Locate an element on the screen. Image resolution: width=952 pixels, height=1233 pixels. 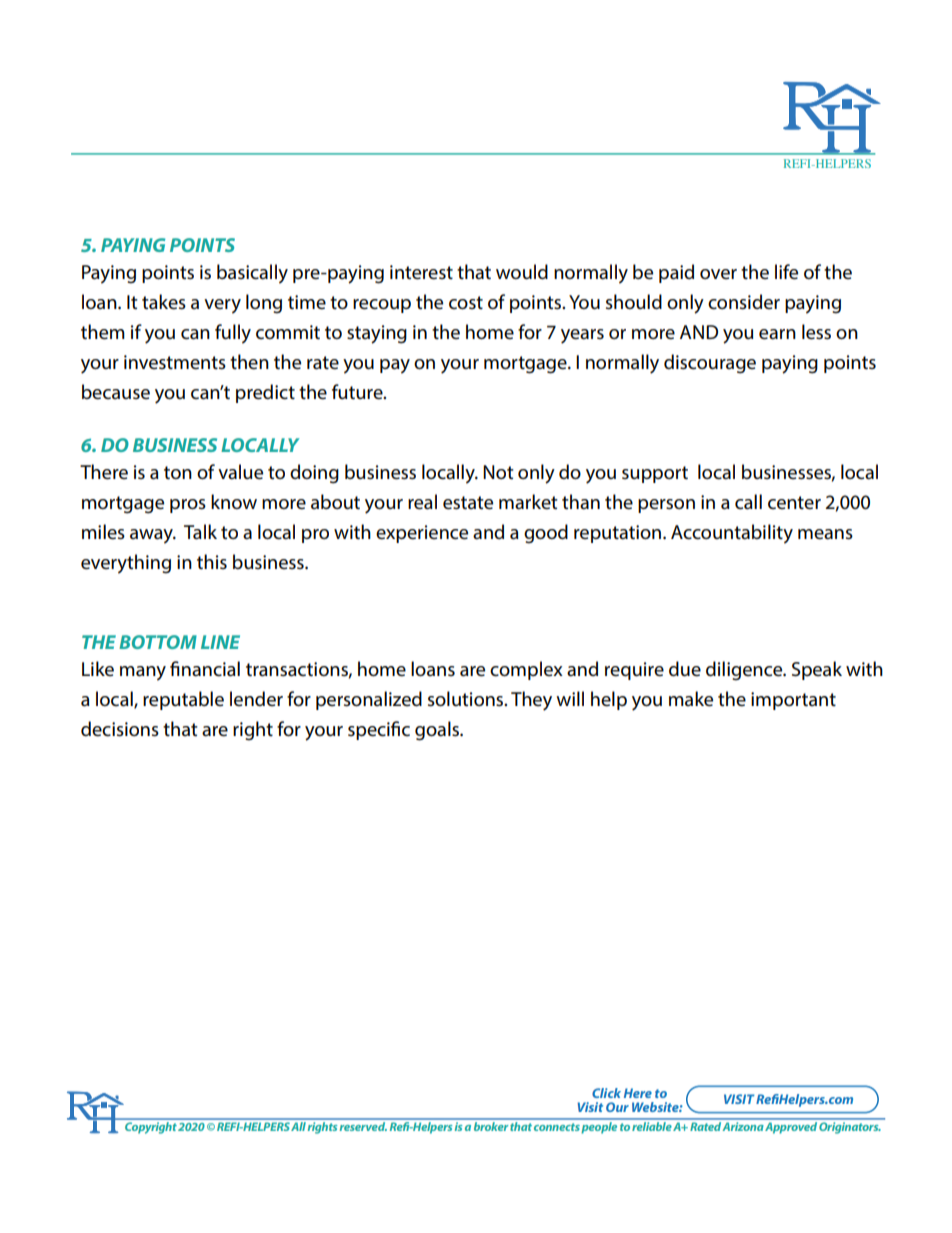
make is located at coordinates (691, 699).
